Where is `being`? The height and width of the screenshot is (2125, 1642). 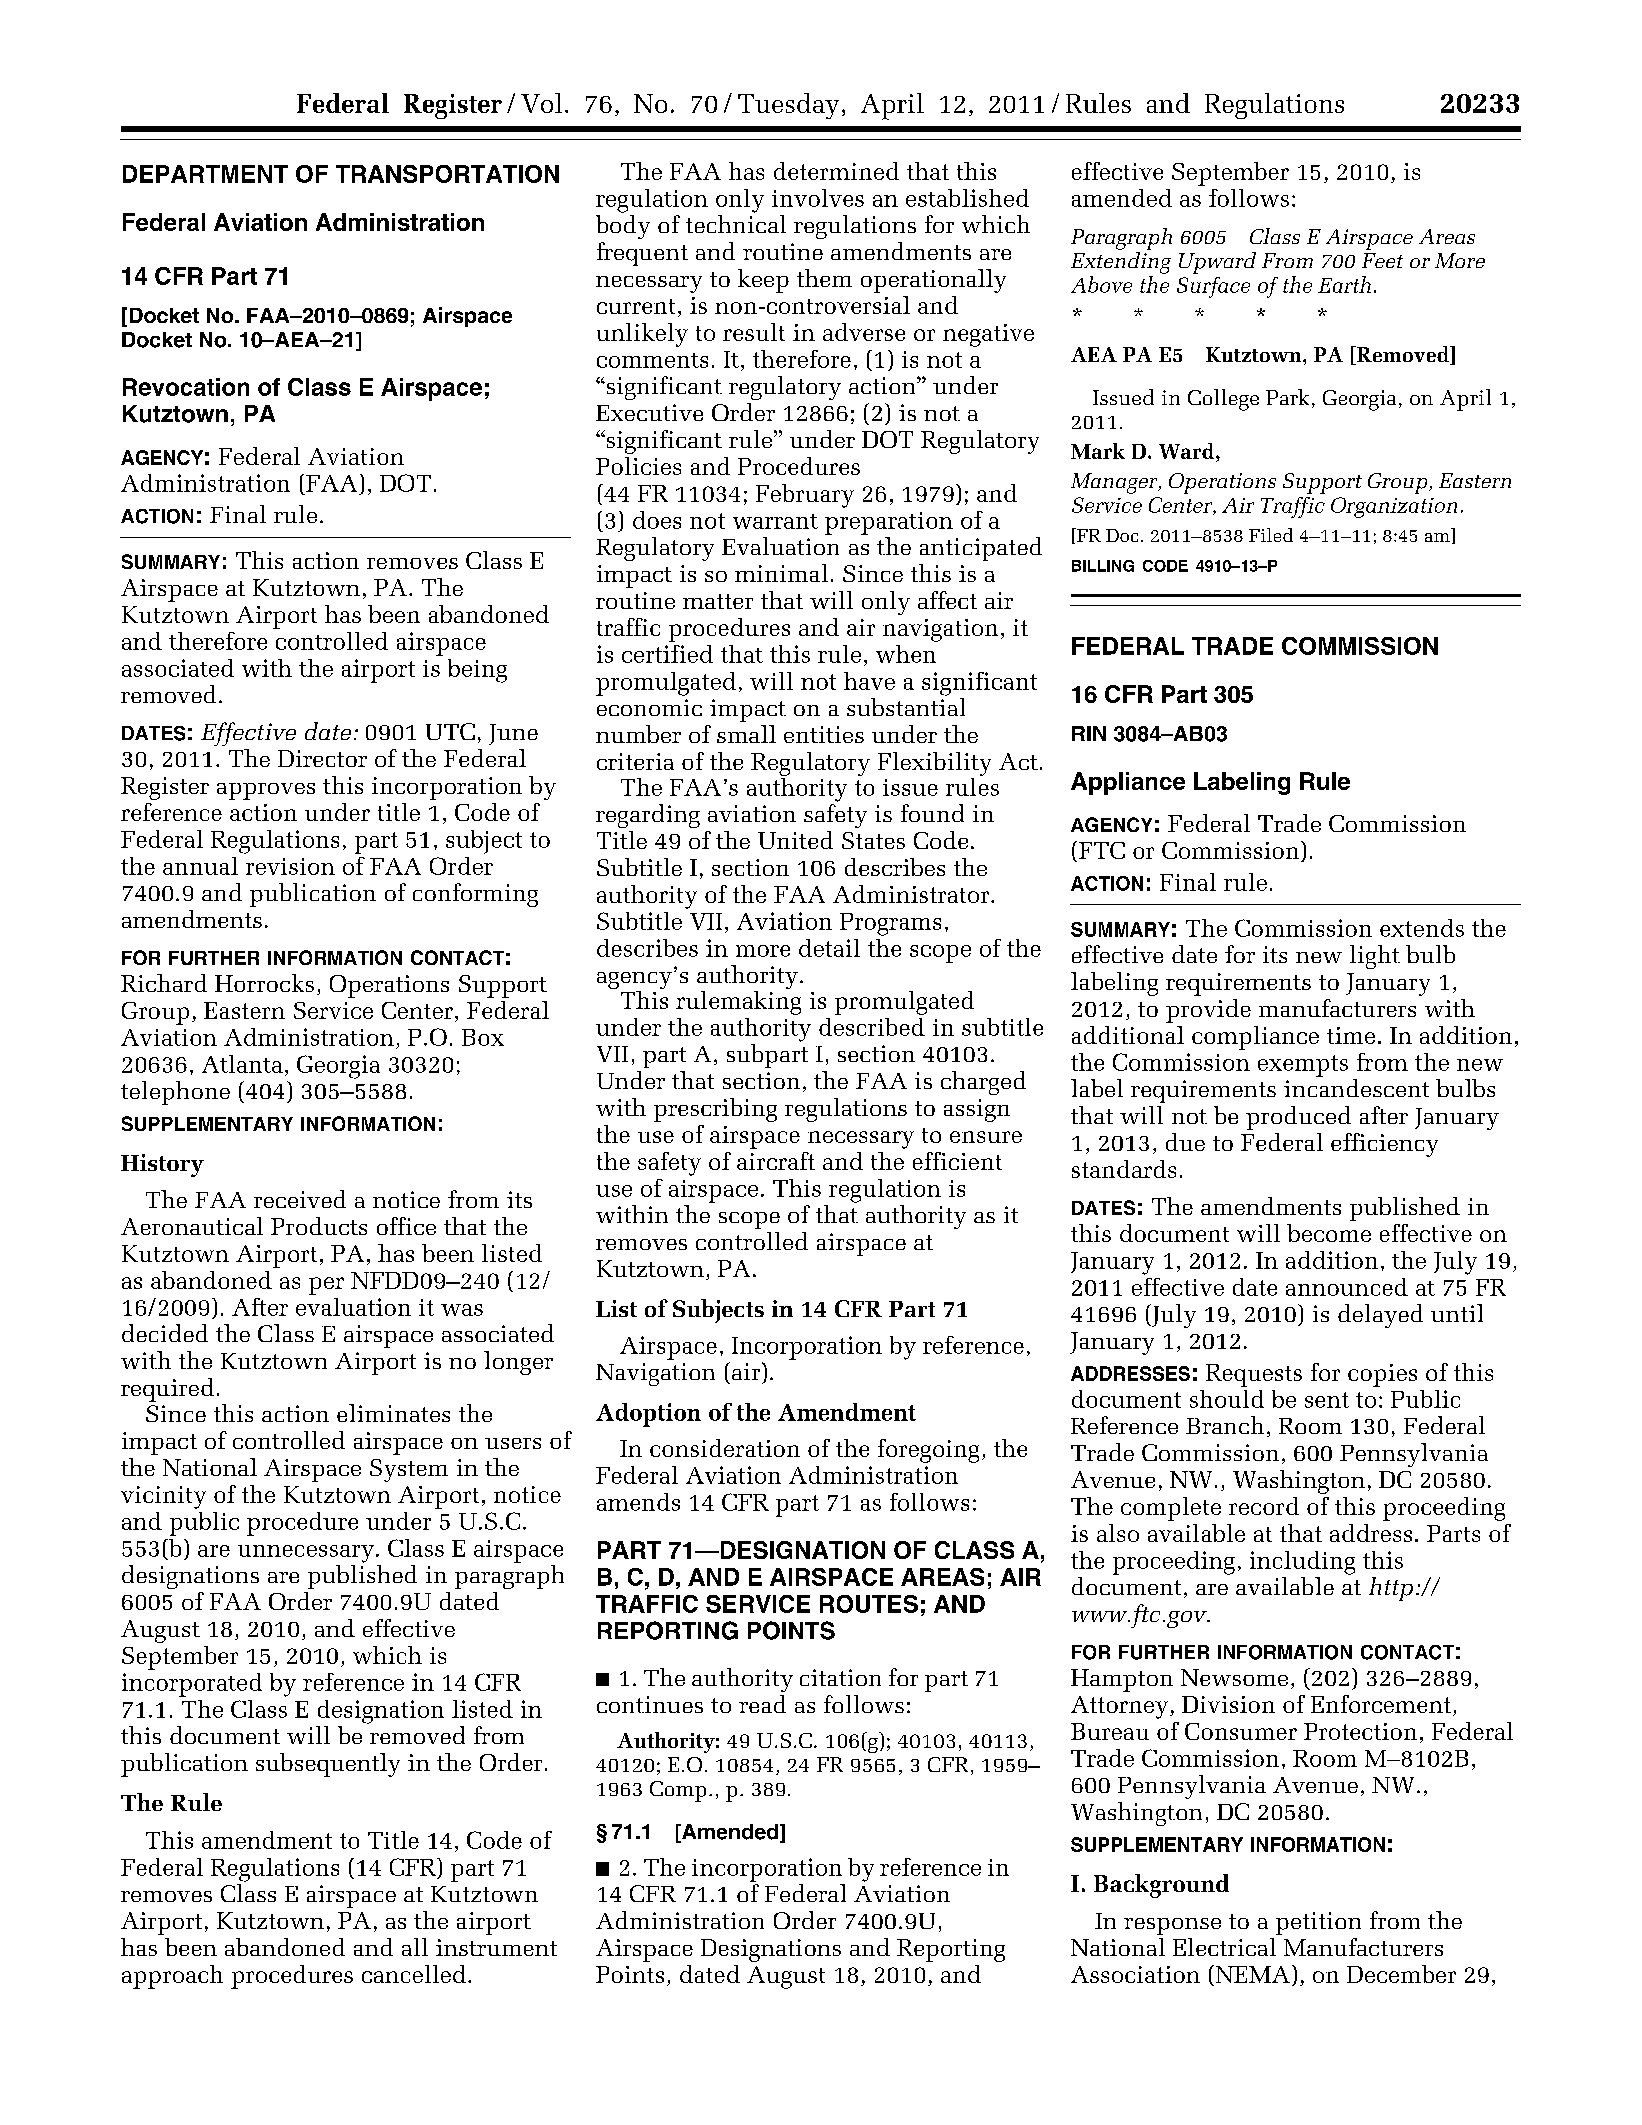 being is located at coordinates (477, 671).
